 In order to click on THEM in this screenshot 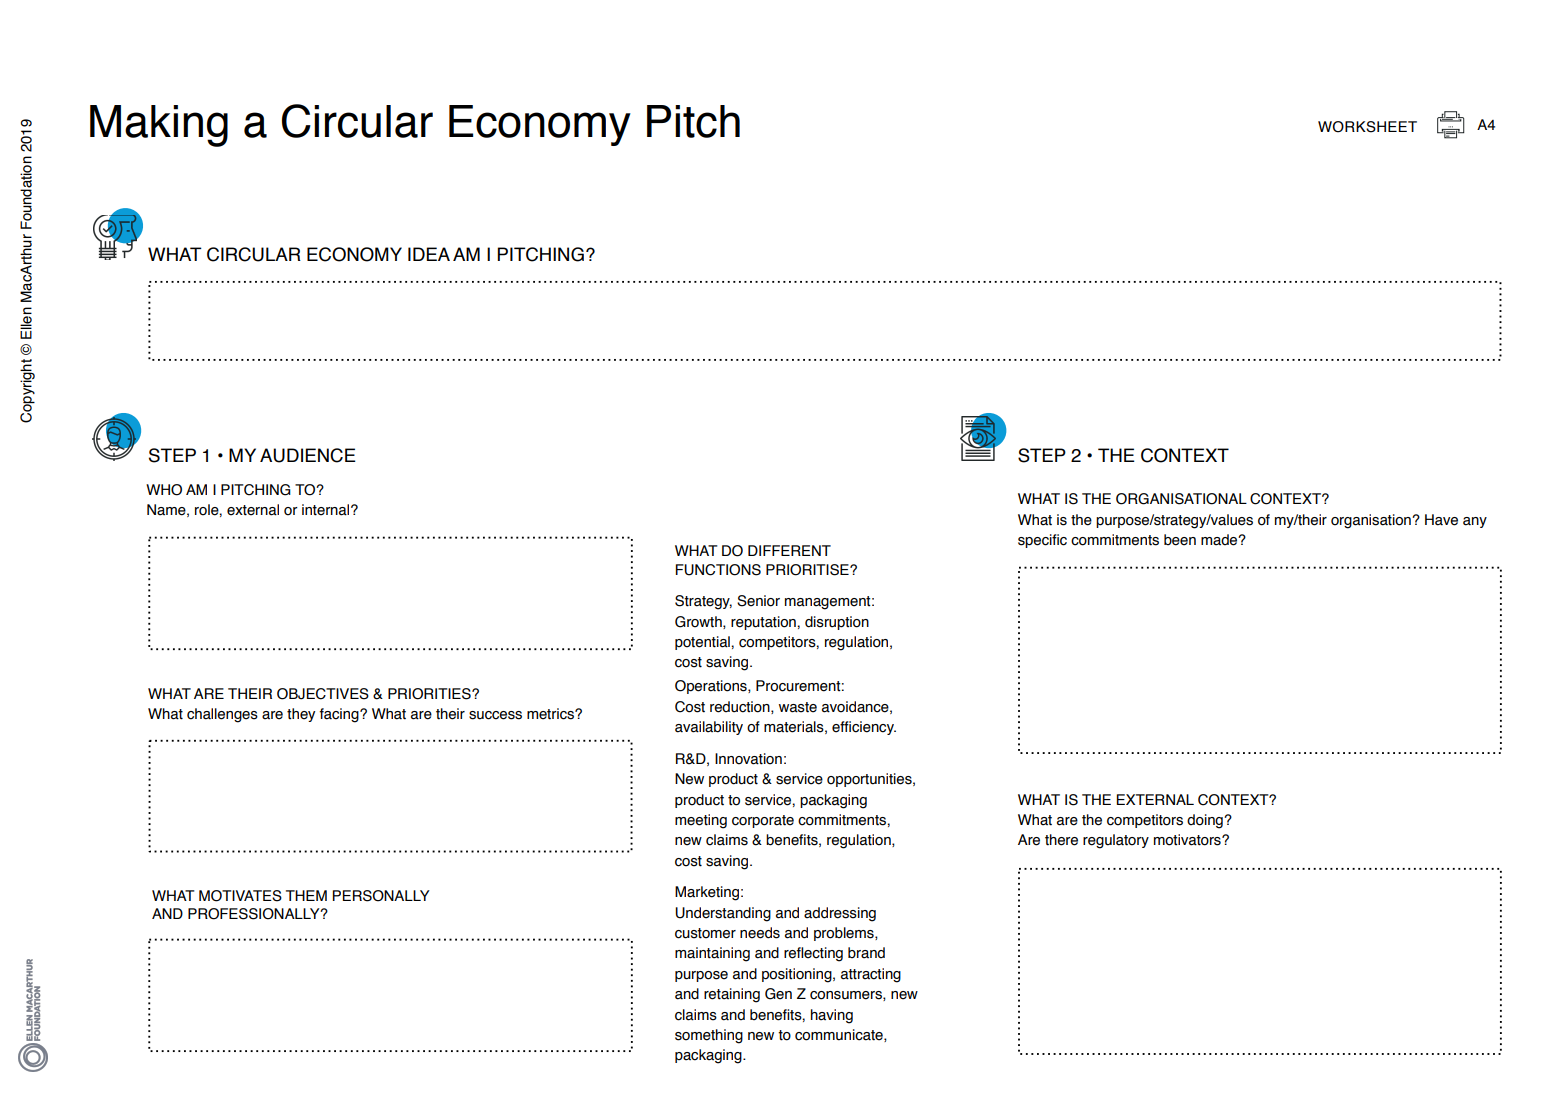, I will do `click(306, 895)`.
